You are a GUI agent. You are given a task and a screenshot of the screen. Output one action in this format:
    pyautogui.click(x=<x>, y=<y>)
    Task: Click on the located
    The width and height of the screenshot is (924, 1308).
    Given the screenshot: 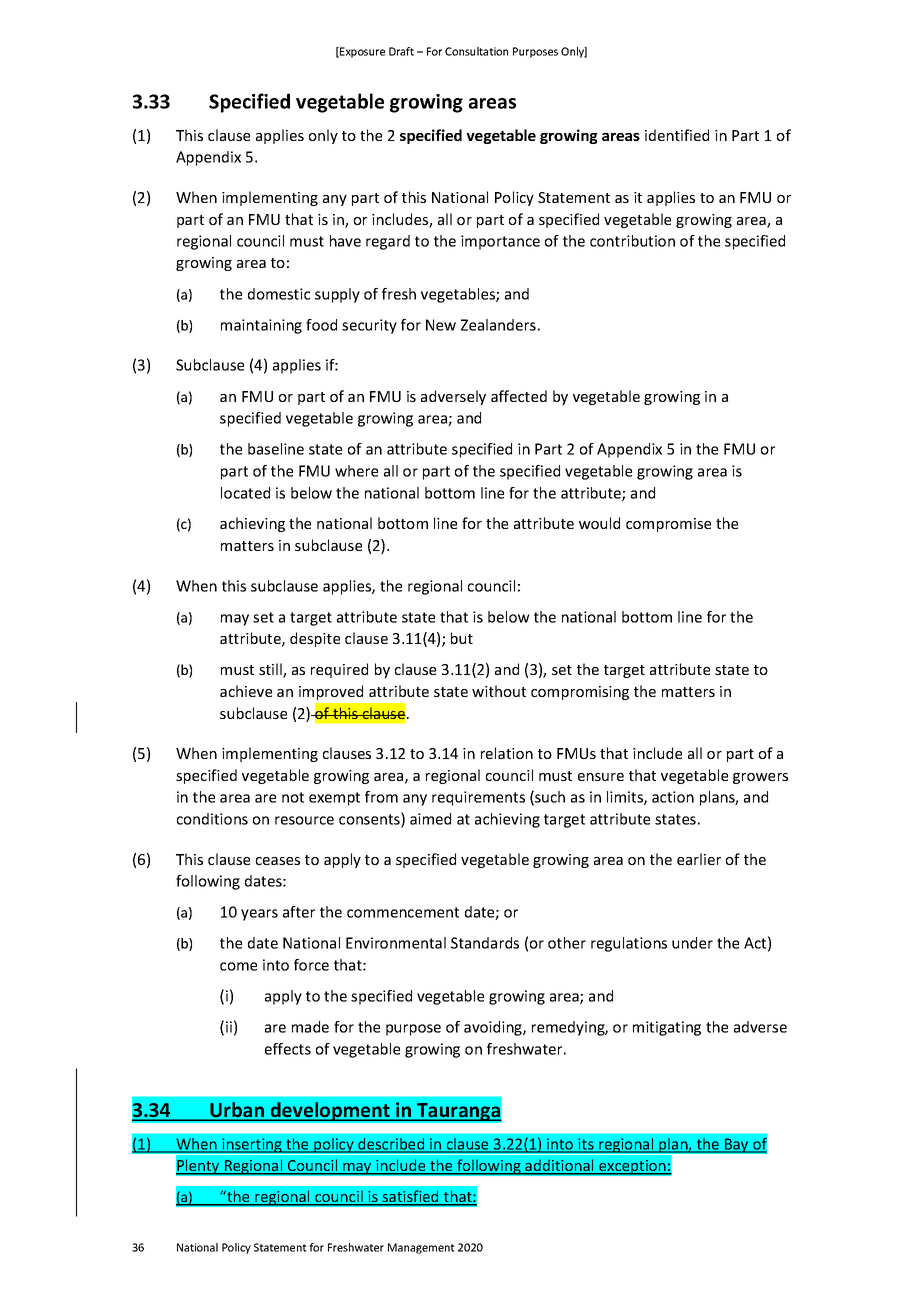 What is the action you would take?
    pyautogui.click(x=245, y=493)
